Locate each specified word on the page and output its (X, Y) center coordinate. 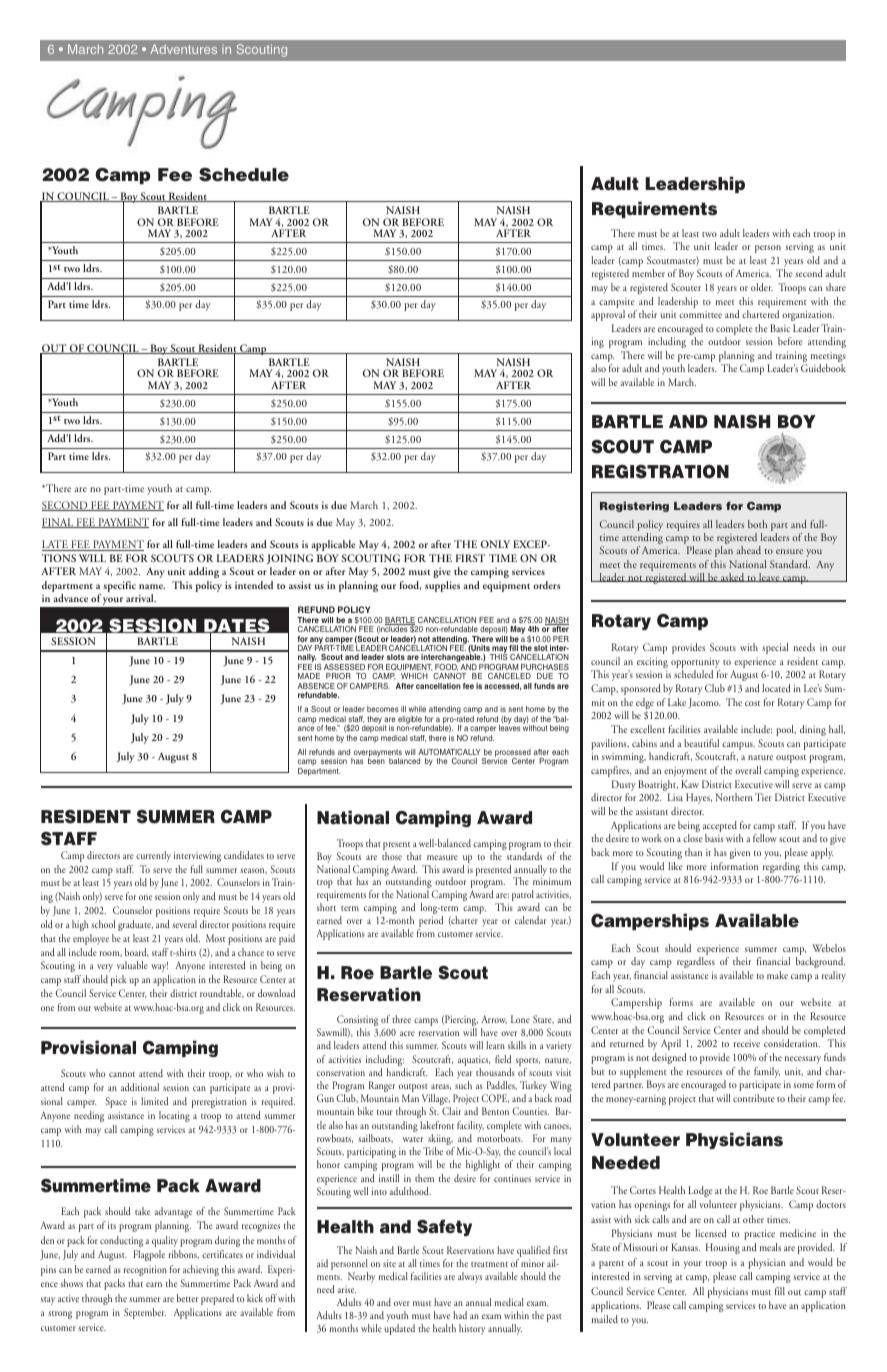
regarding (781, 869)
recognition (145, 1270)
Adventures (183, 49)
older (762, 287)
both (757, 524)
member (648, 273)
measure (442, 857)
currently (153, 856)
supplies (442, 586)
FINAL (58, 523)
